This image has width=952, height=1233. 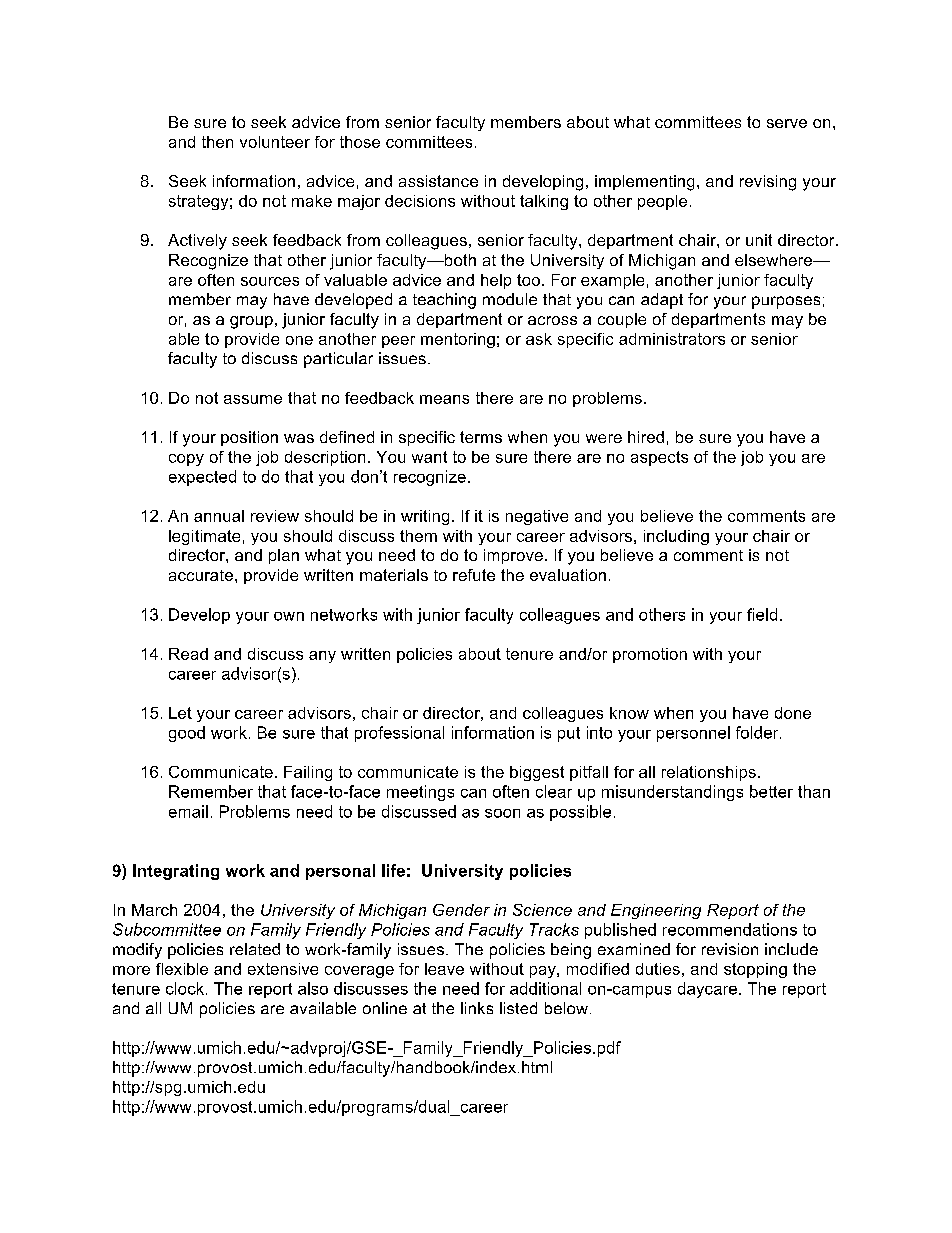 I want to click on leave, so click(x=444, y=969).
